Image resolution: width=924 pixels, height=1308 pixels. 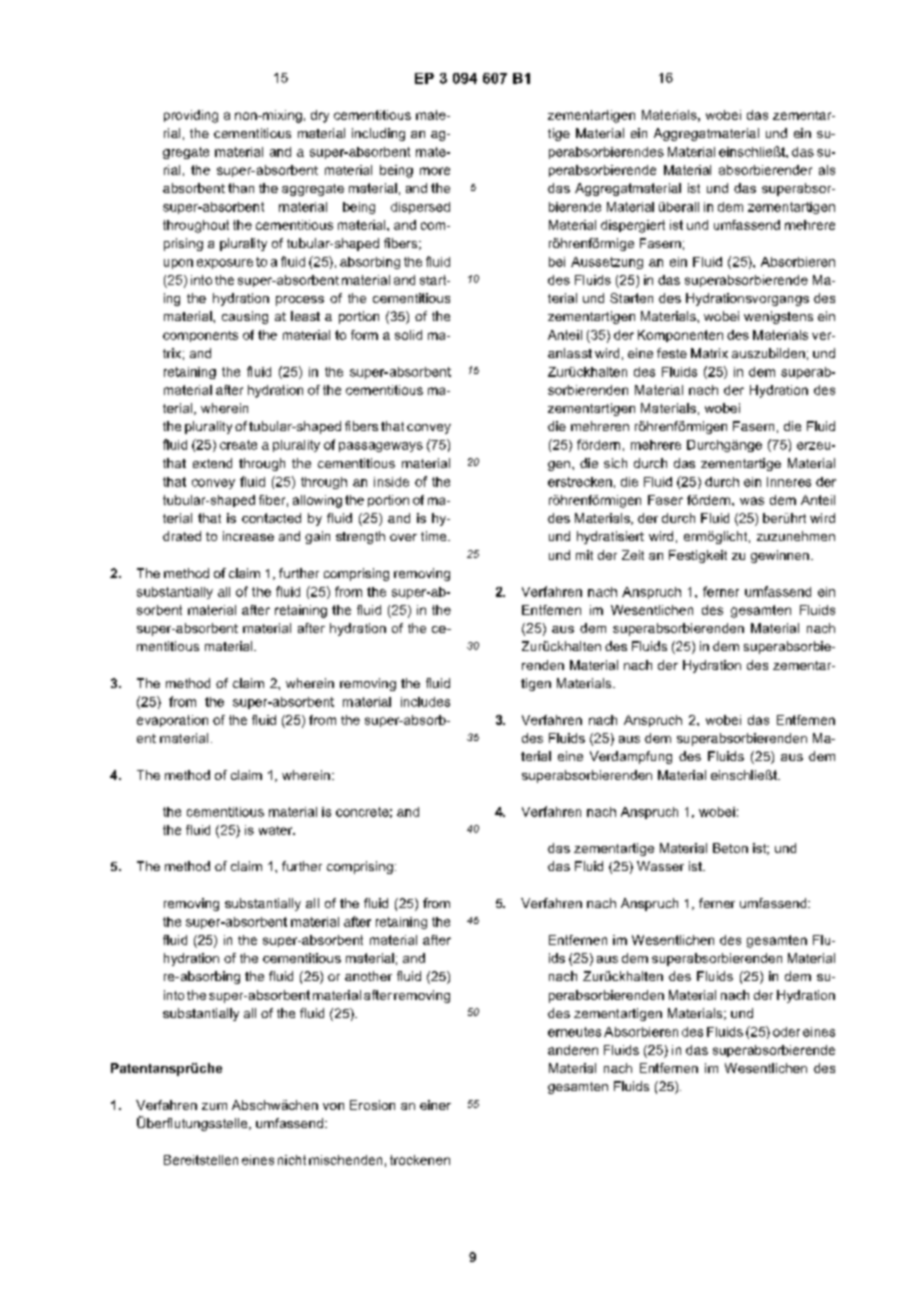 I want to click on zum, so click(x=214, y=1106).
